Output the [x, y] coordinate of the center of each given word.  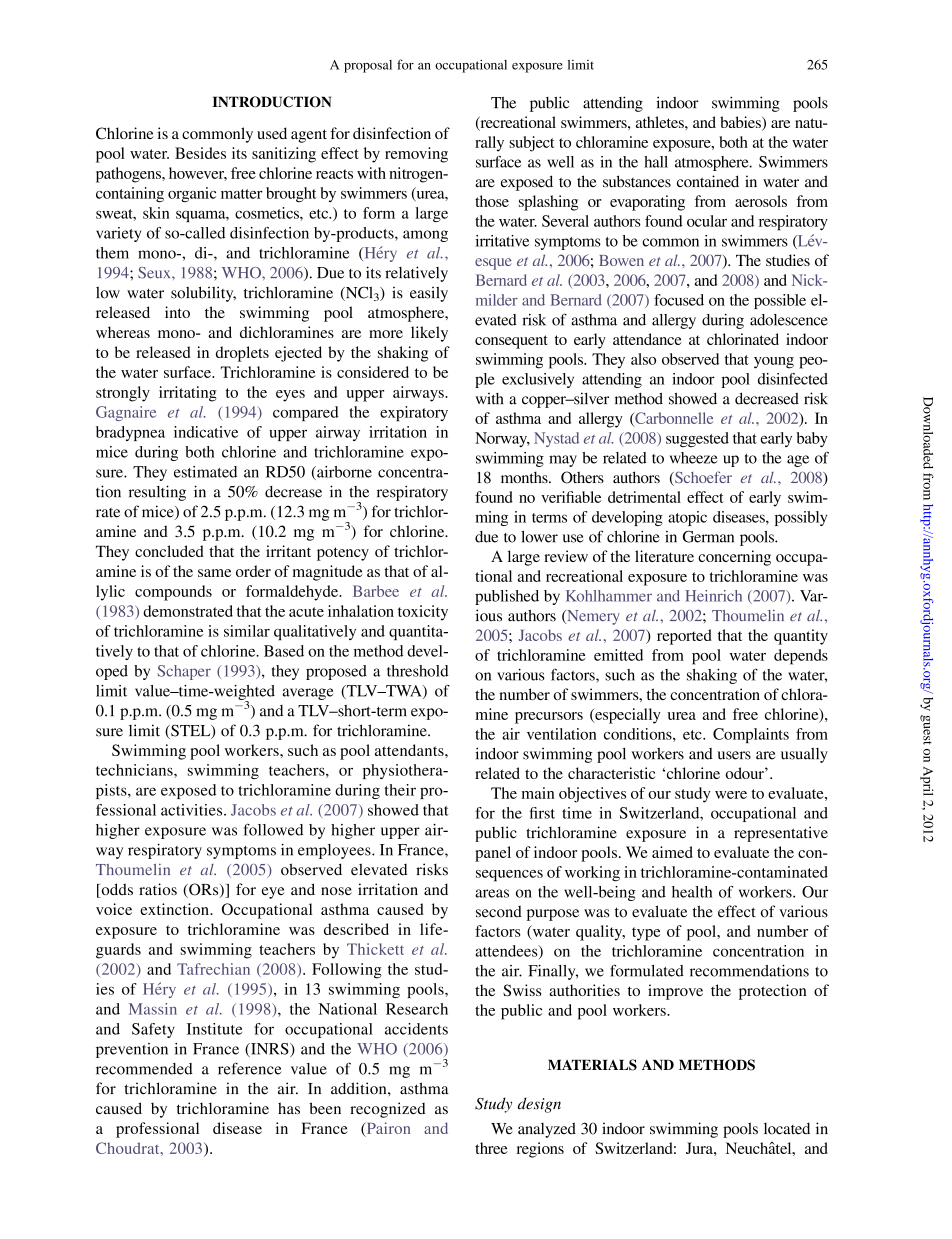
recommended [144, 1069]
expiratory [414, 413]
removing [416, 155]
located [787, 1129]
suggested [697, 439]
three [491, 1148]
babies [741, 123]
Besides [200, 153]
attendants [410, 750]
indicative [206, 432]
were [731, 795]
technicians [135, 770]
